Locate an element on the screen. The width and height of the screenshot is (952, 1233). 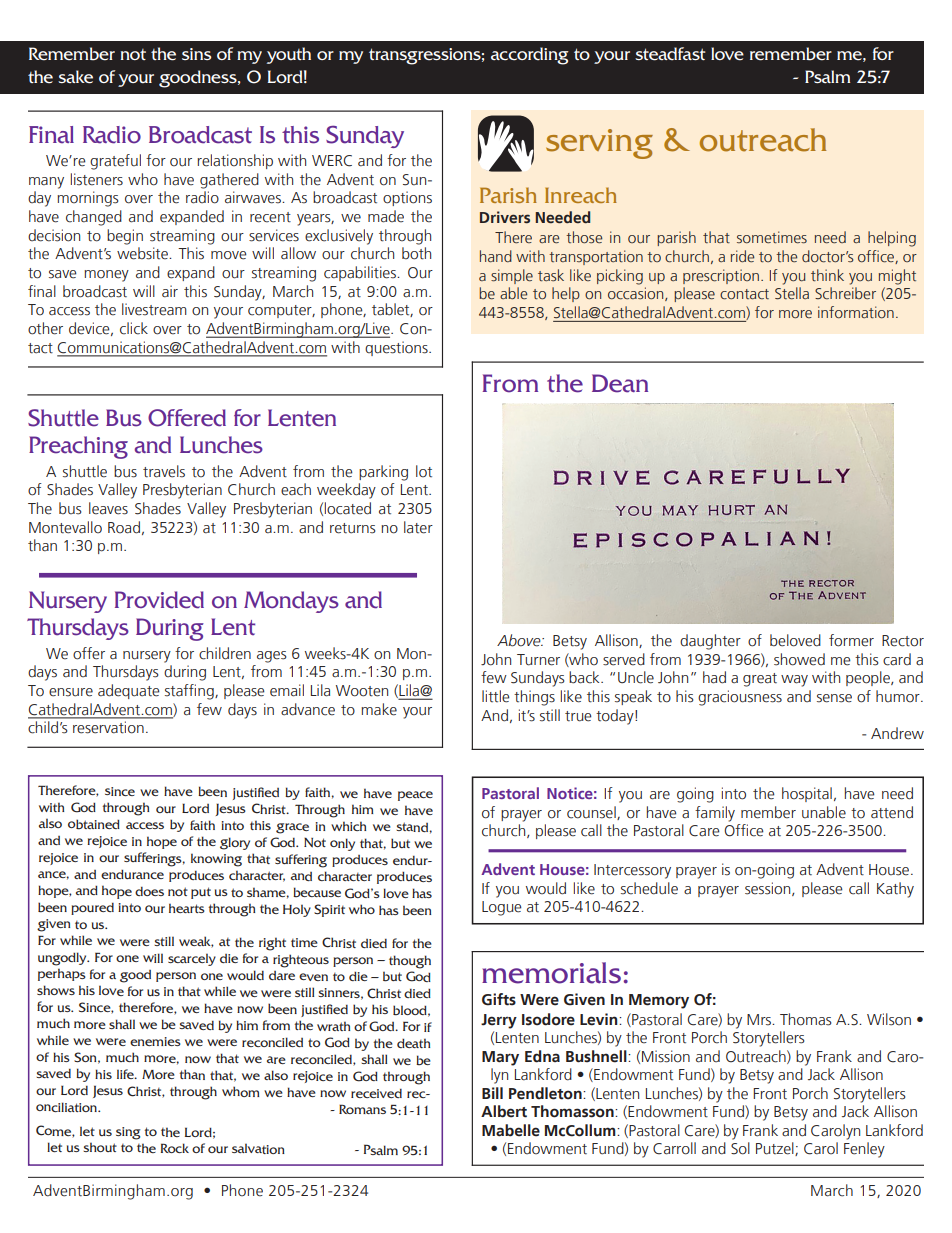
steadfast is located at coordinates (670, 54).
